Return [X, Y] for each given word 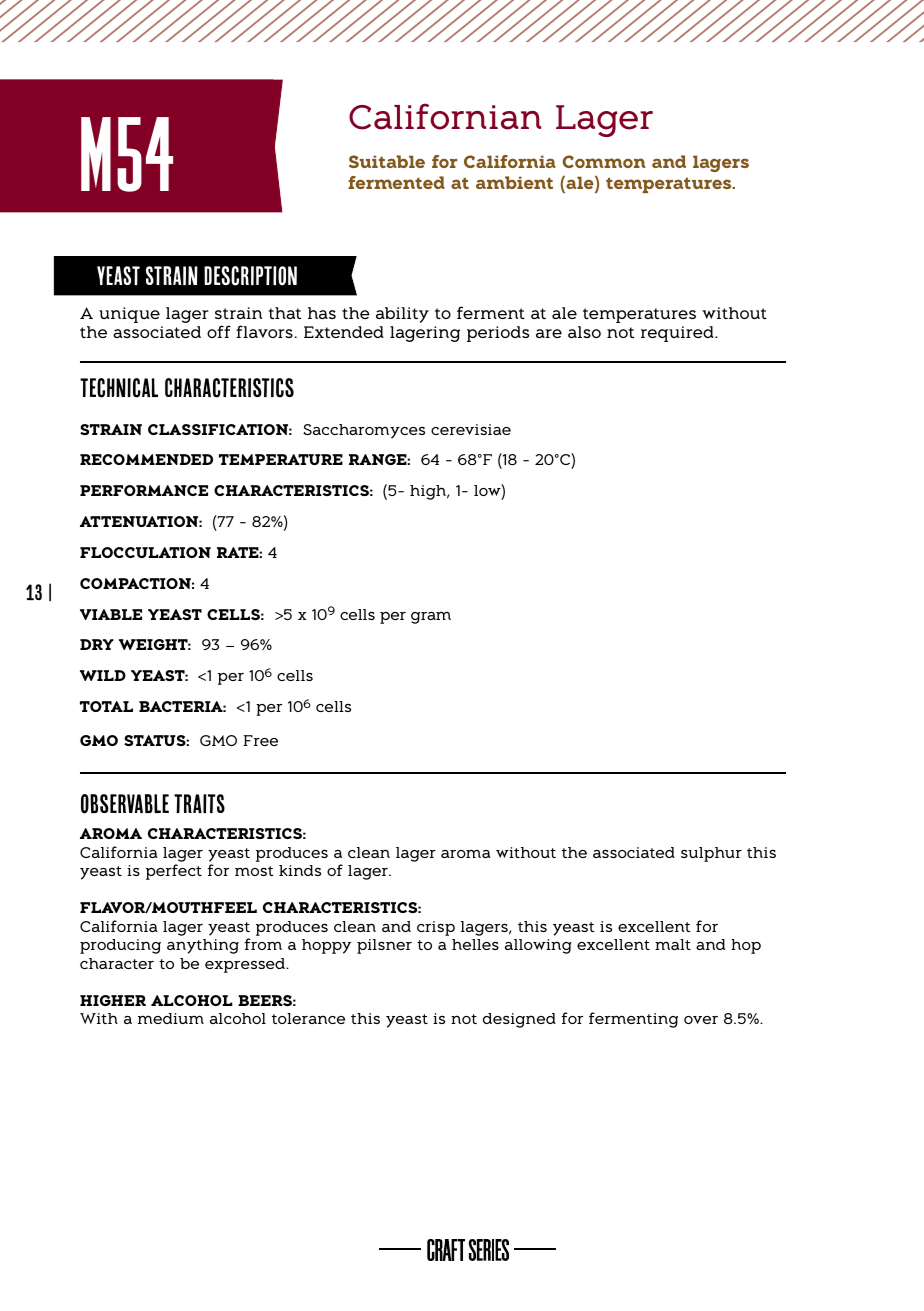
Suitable [387, 161]
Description [250, 276]
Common [603, 161]
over [701, 1020]
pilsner [384, 946]
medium [171, 1018]
